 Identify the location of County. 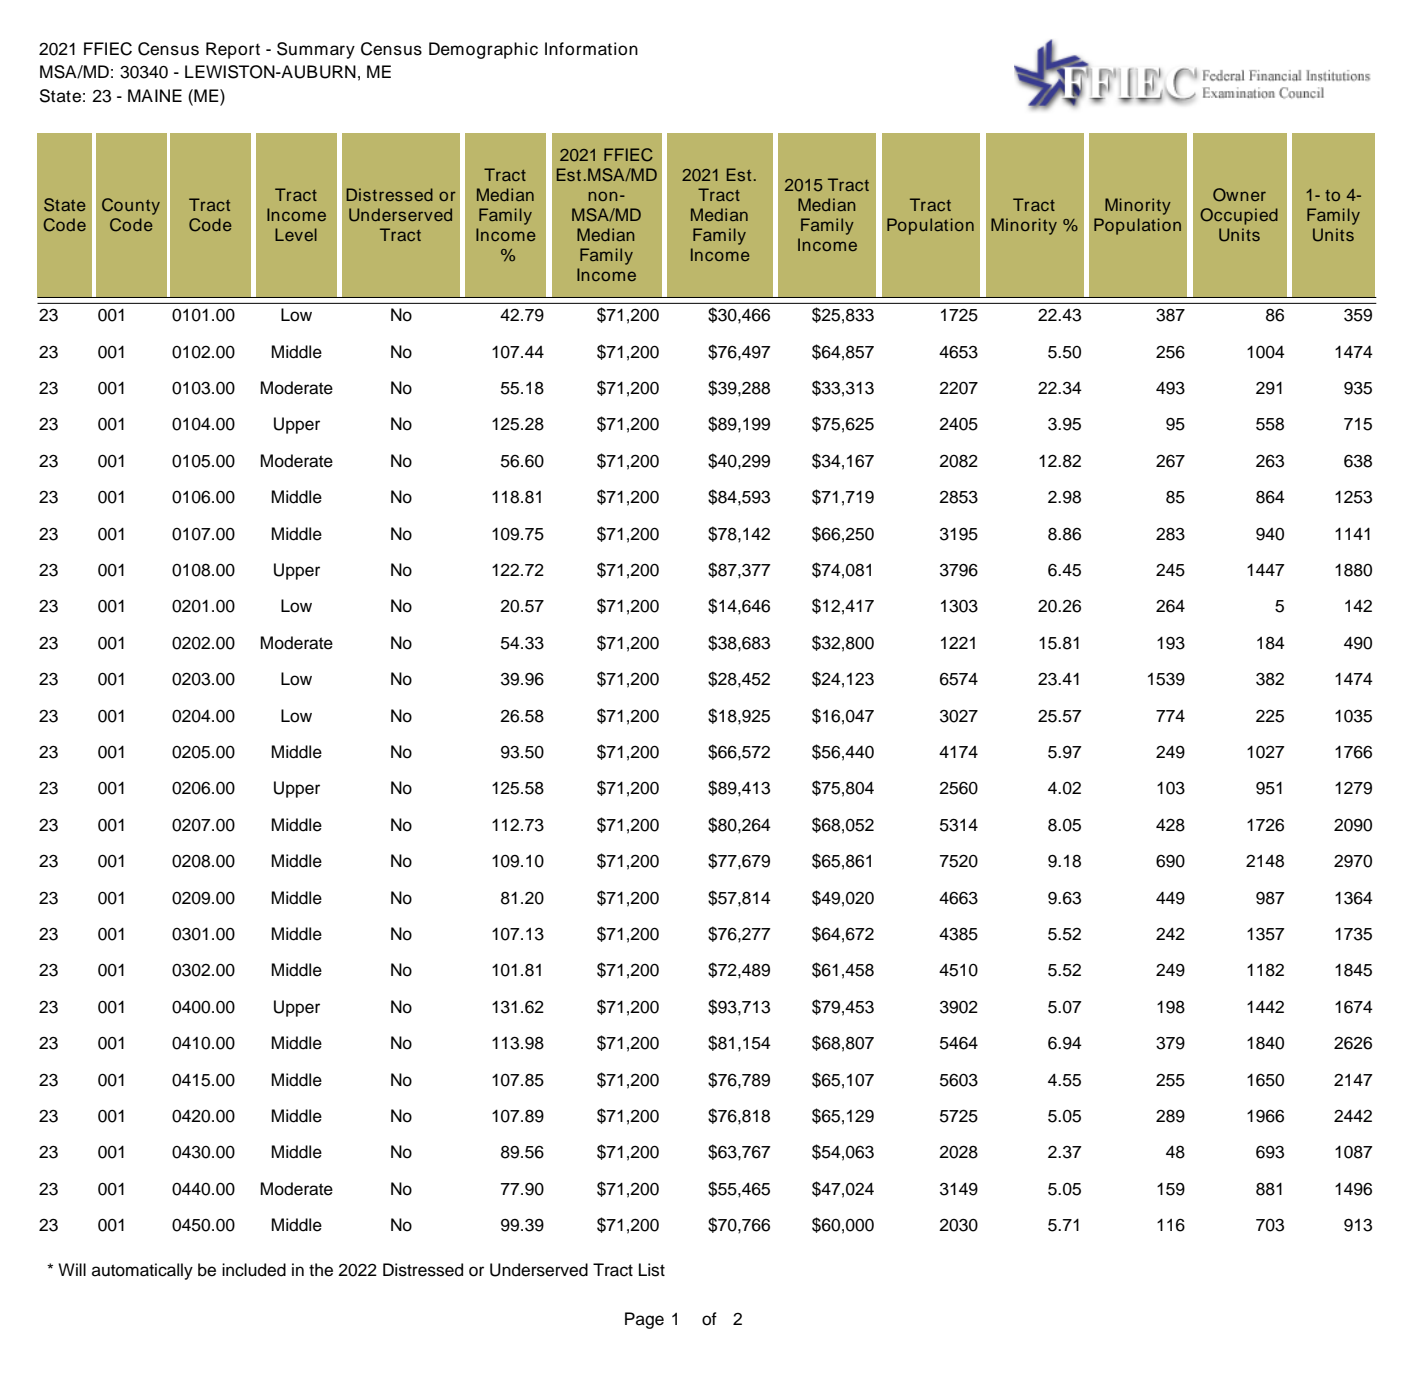
(131, 206).
